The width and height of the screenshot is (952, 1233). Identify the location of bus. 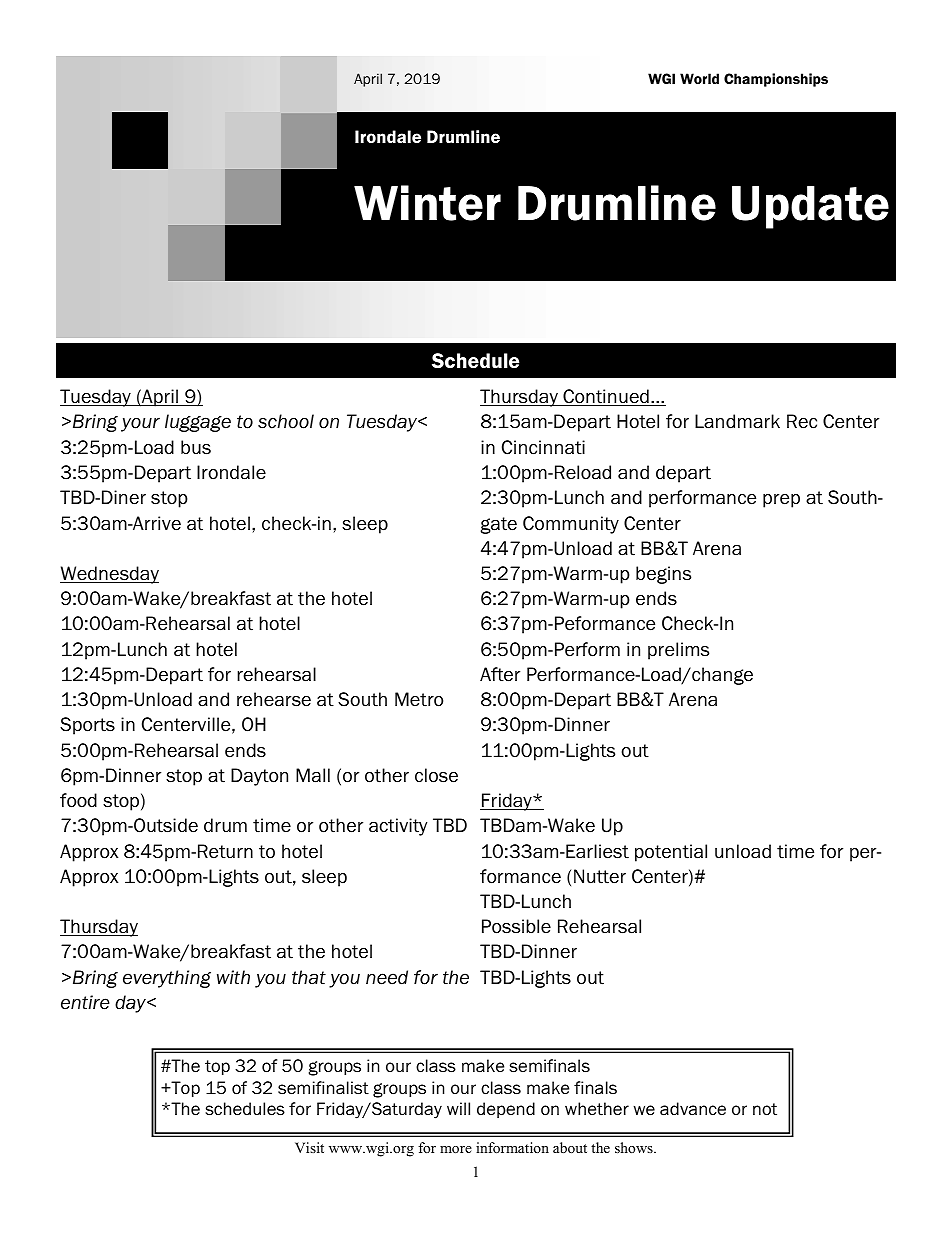
(196, 447).
